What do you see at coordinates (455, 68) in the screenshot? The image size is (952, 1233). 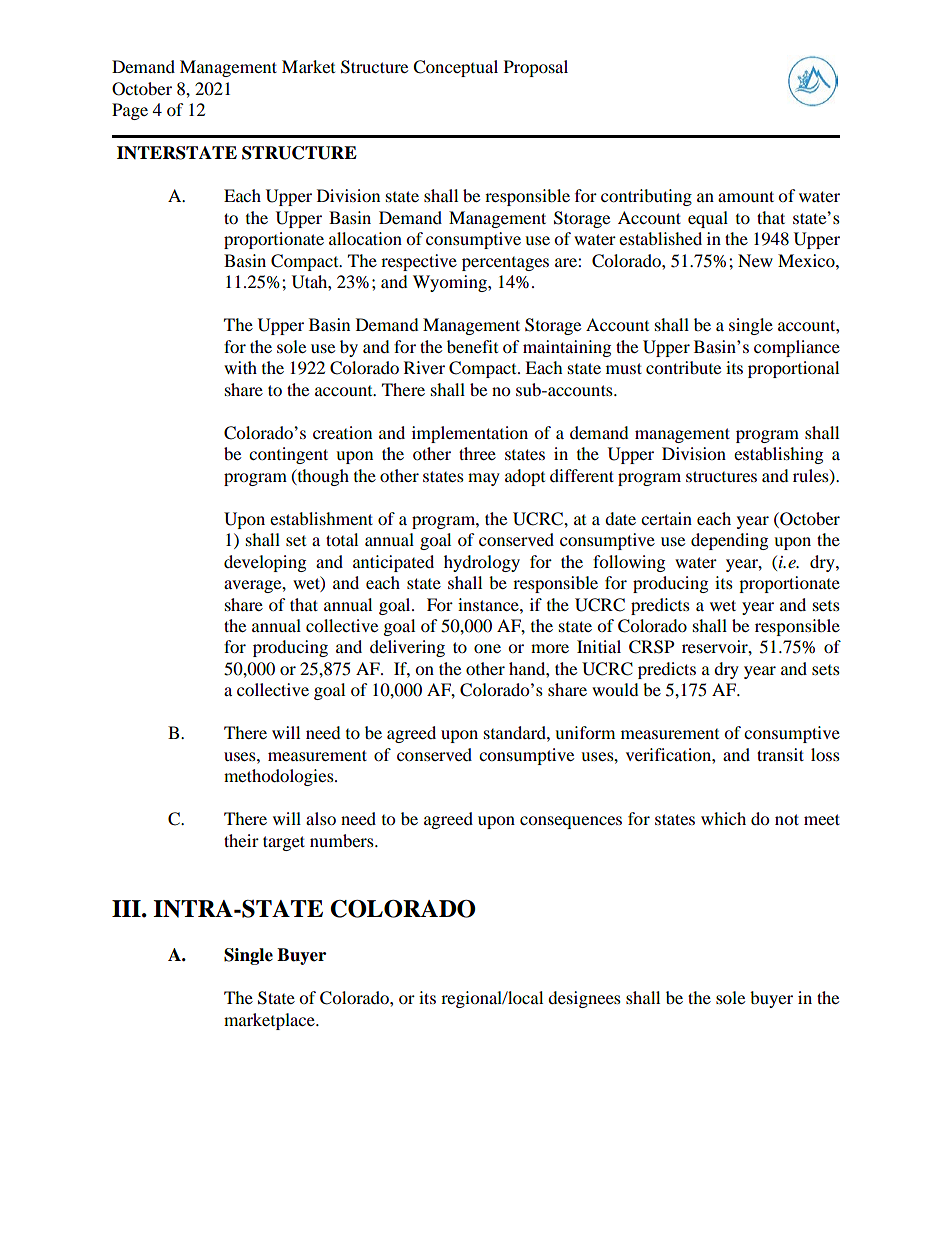 I see `Conceptual` at bounding box center [455, 68].
